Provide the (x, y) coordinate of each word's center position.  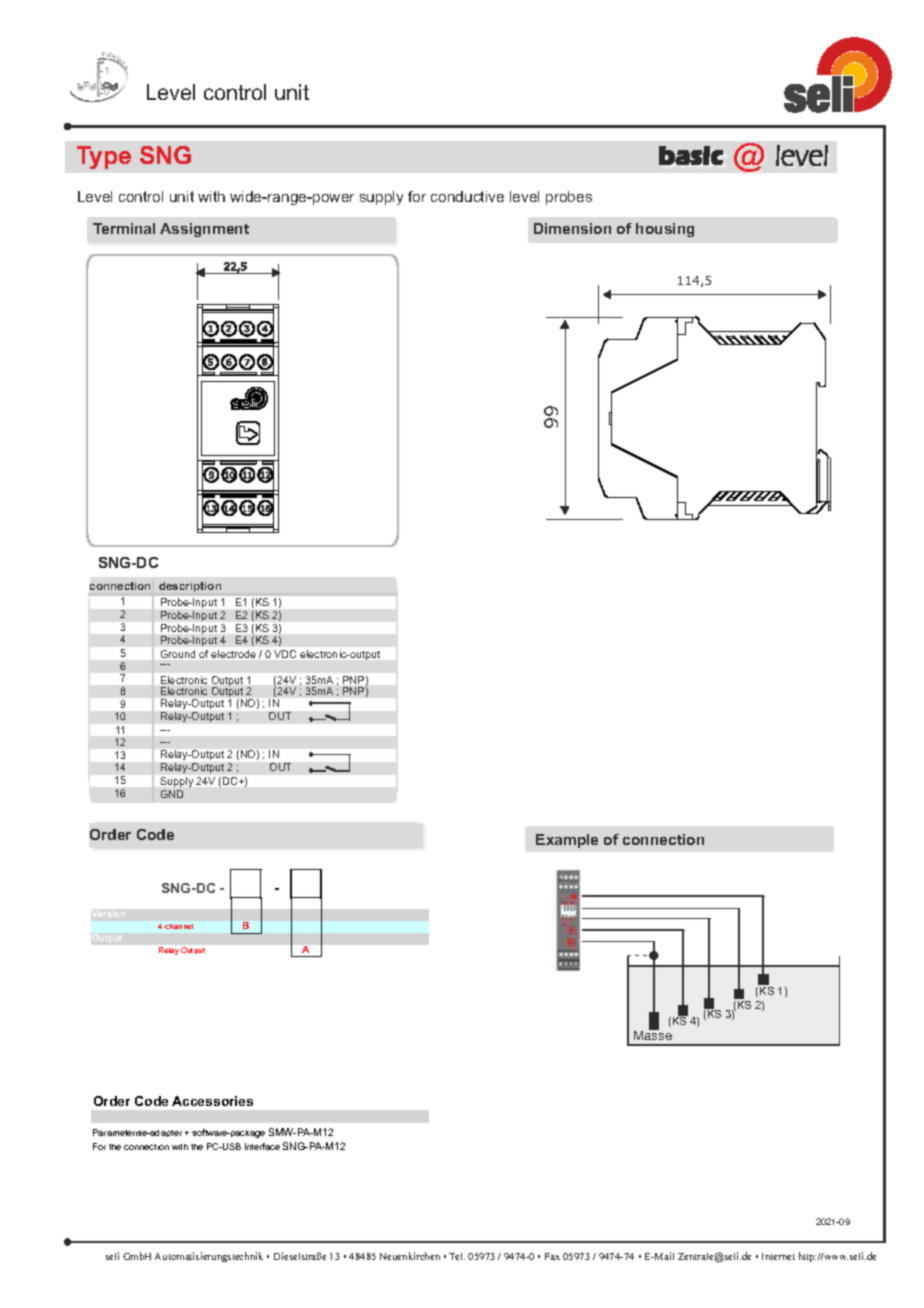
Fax (552, 1256)
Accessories (212, 1101)
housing (665, 230)
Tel (457, 1256)
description (190, 587)
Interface (262, 1146)
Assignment (204, 230)
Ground (178, 654)
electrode (233, 654)
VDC (285, 654)
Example (567, 841)
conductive (467, 196)
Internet (778, 1256)
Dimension (572, 228)
